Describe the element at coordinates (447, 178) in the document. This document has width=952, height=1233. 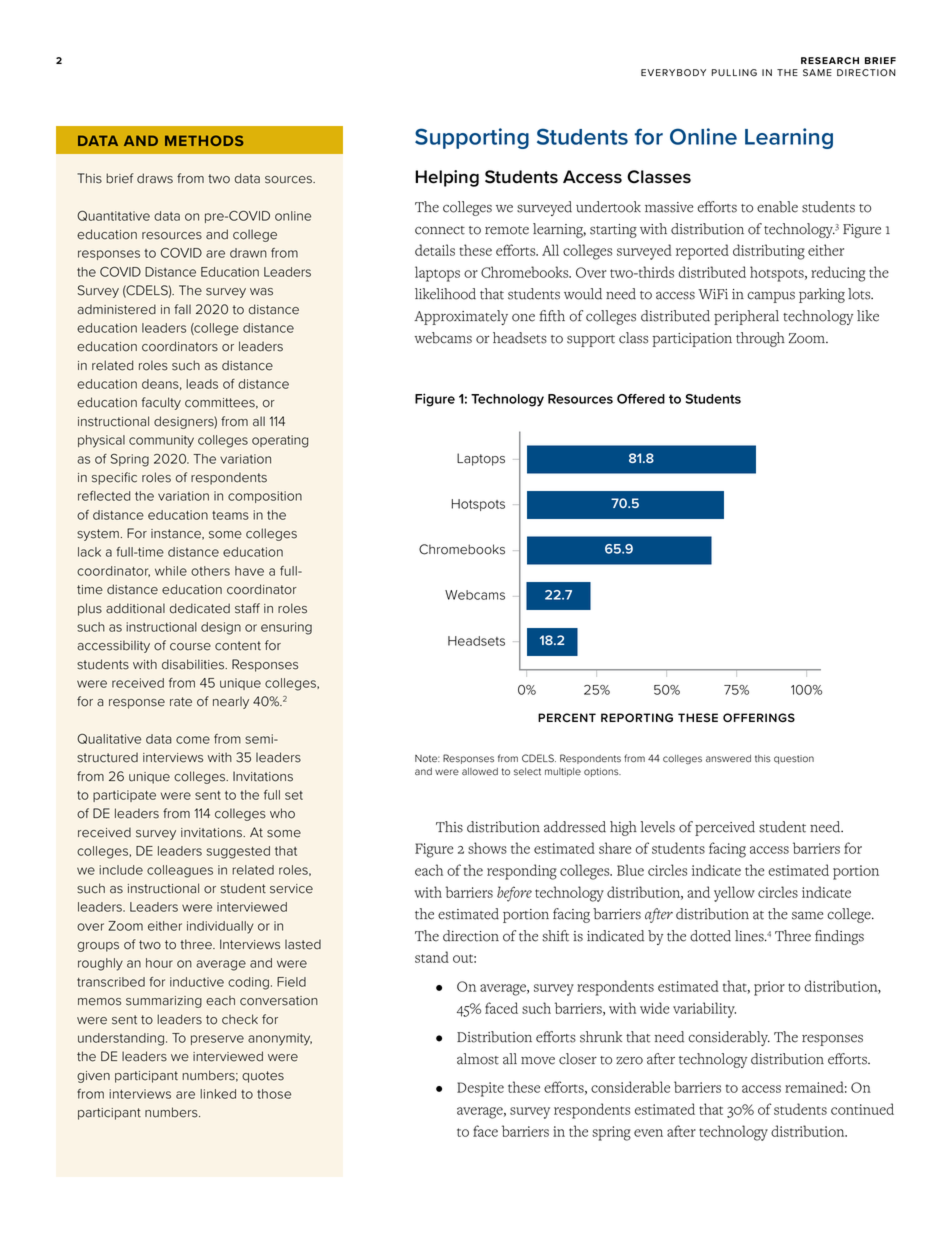
I see `Helping` at that location.
